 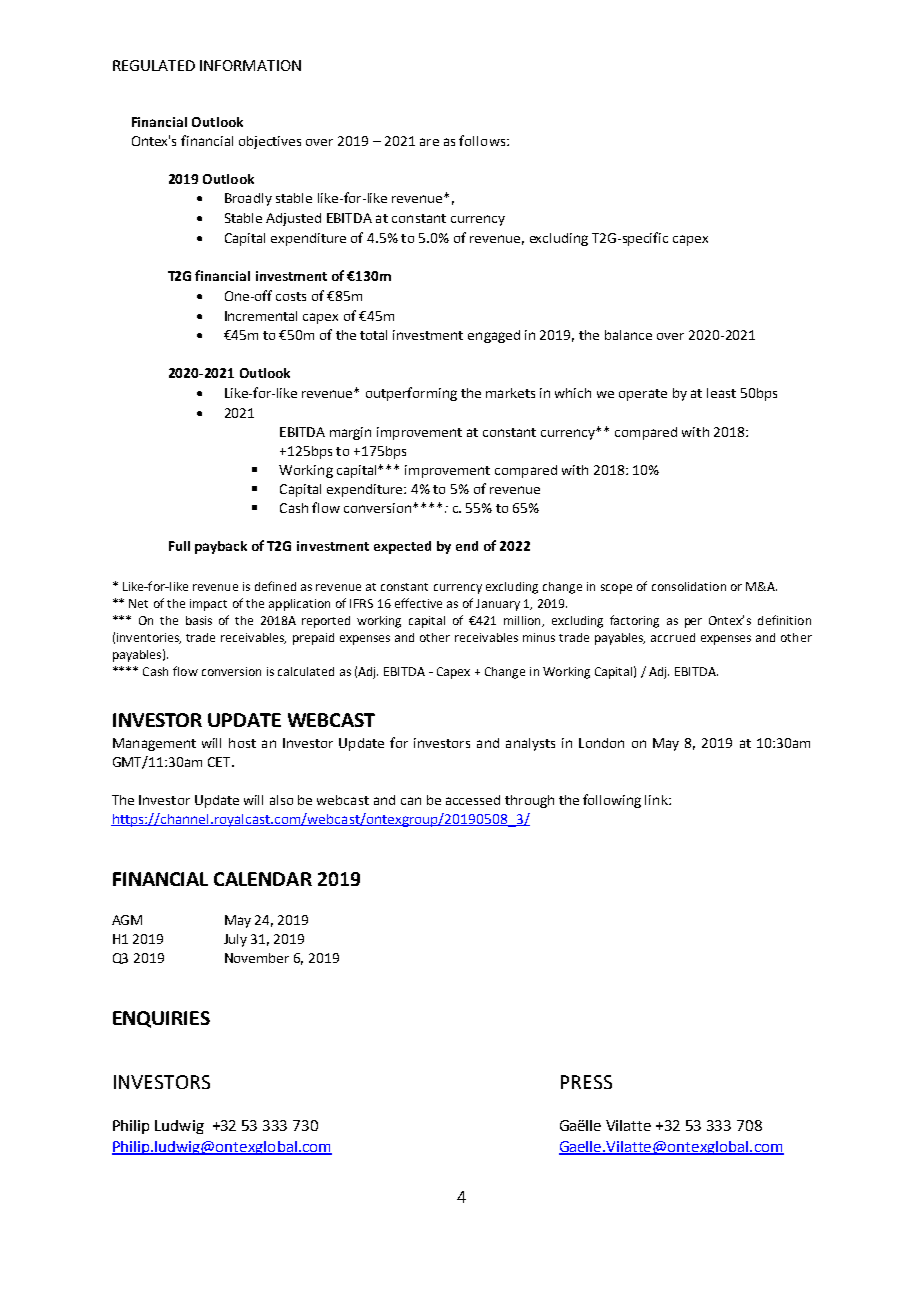 What do you see at coordinates (418, 603) in the document?
I see `effective` at bounding box center [418, 603].
